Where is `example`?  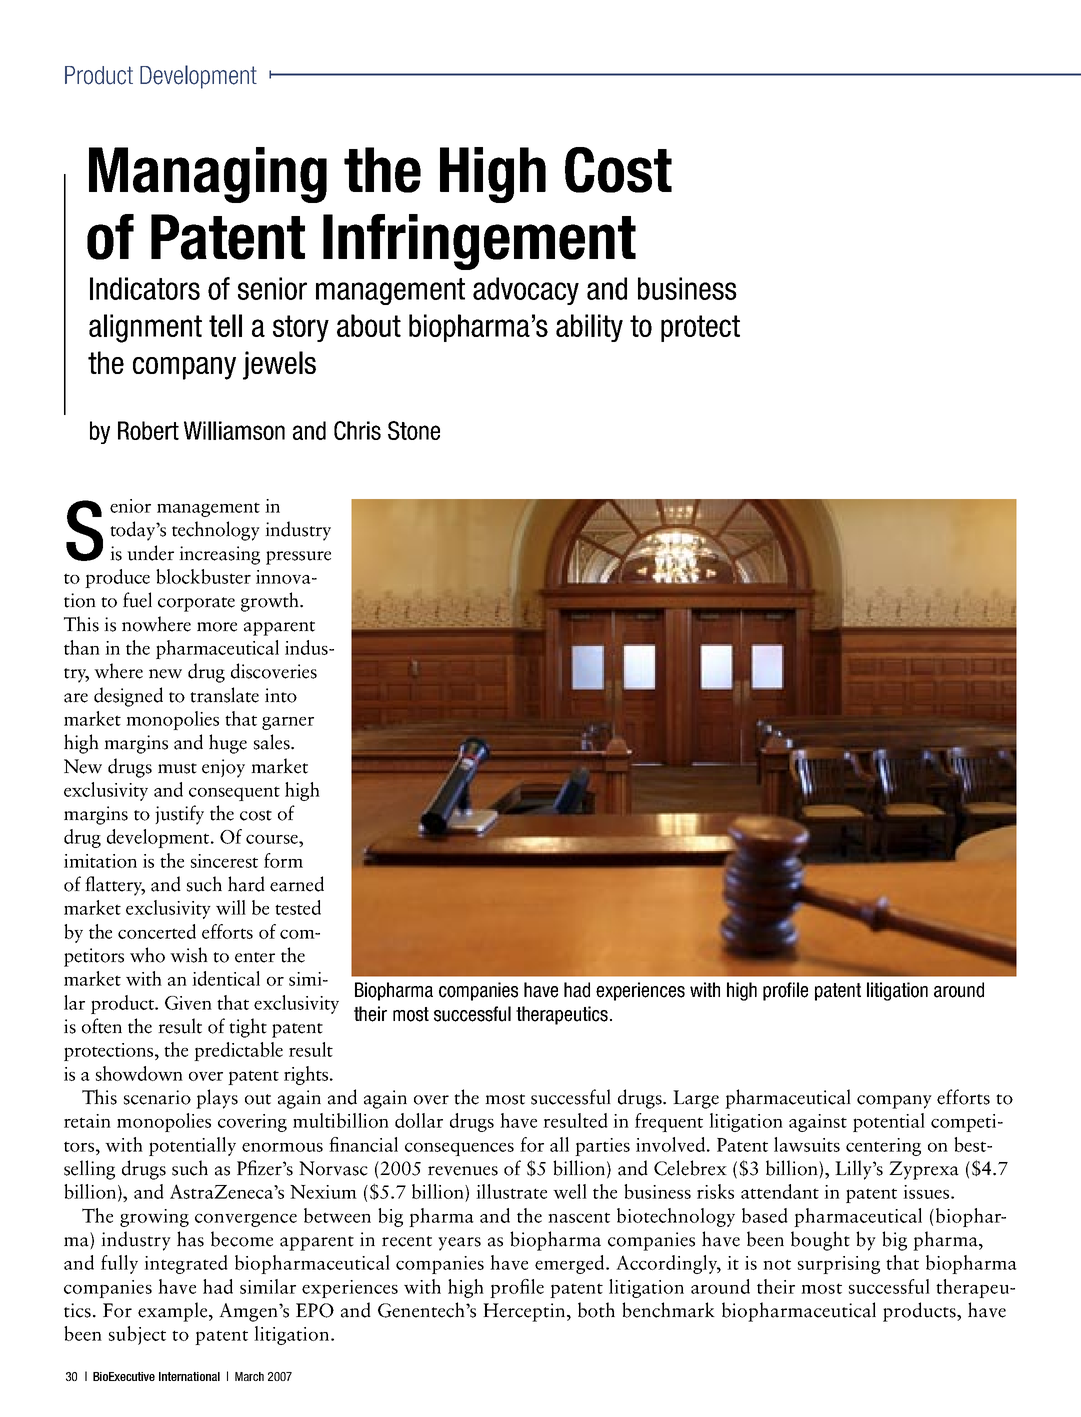 example is located at coordinates (174, 1312).
